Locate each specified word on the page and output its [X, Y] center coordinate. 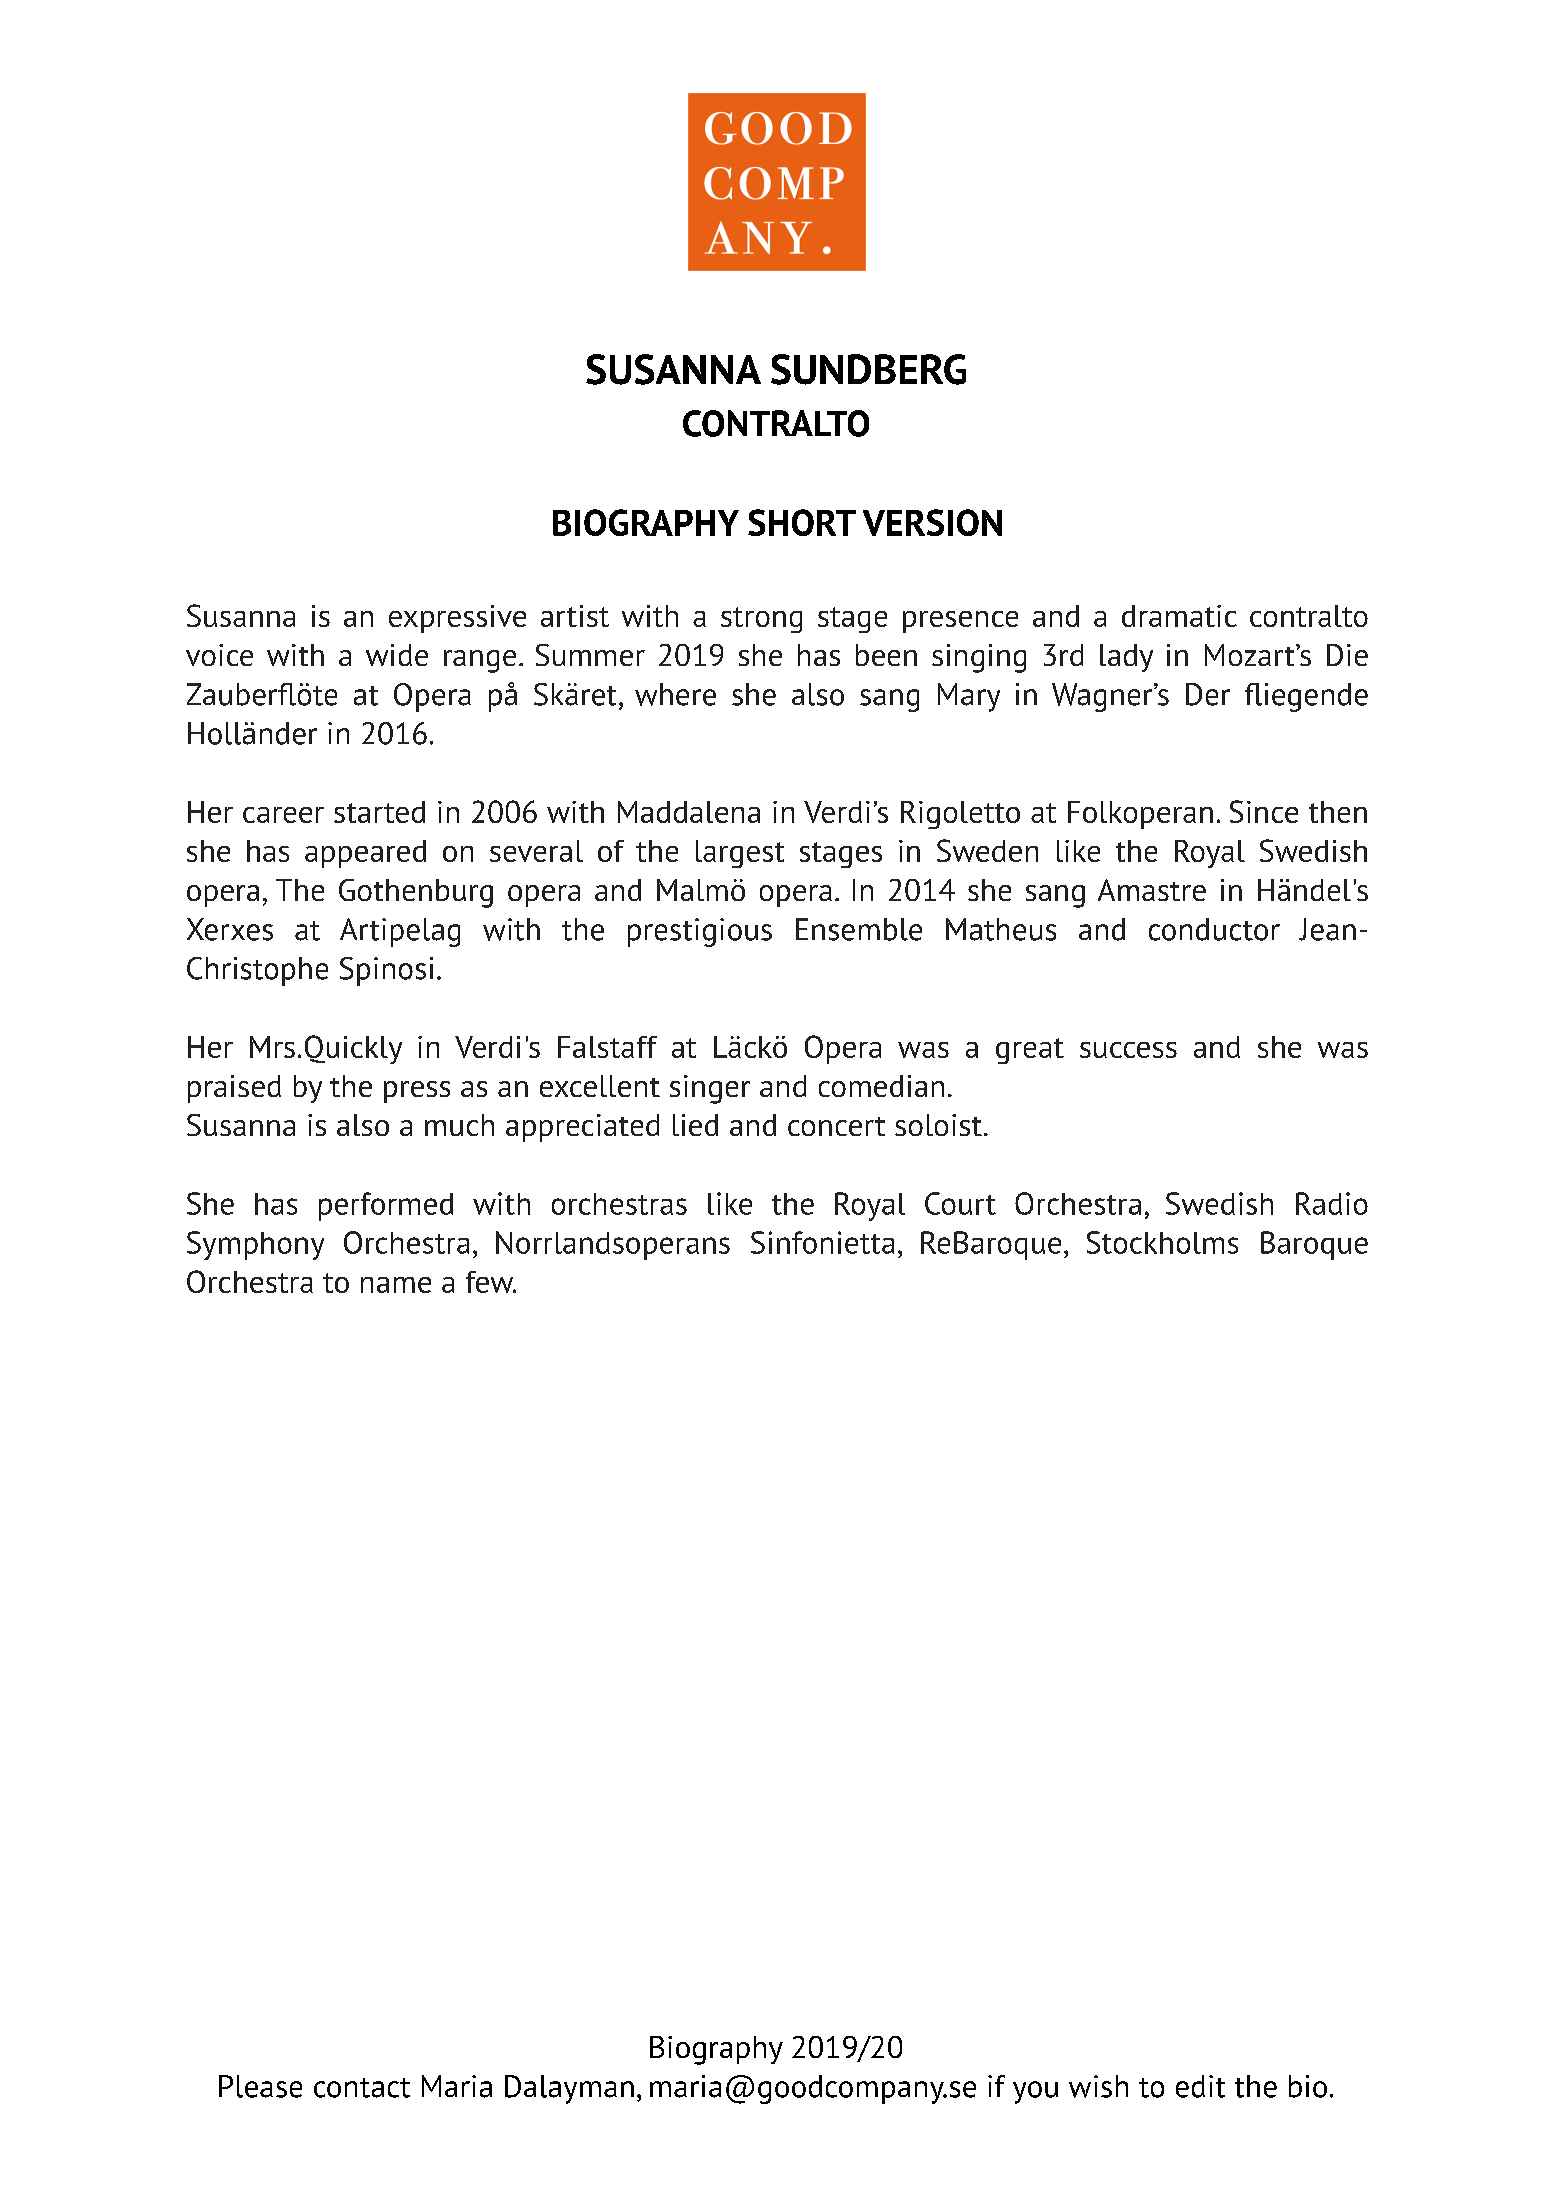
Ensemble [859, 929]
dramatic [1179, 616]
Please [260, 2086]
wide [397, 655]
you [1035, 2092]
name [396, 1285]
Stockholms [1162, 1242]
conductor [1214, 929]
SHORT [802, 522]
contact [362, 2088]
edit [1200, 2086]
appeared [365, 854]
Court [960, 1203]
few [490, 1282]
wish [1098, 2086]
